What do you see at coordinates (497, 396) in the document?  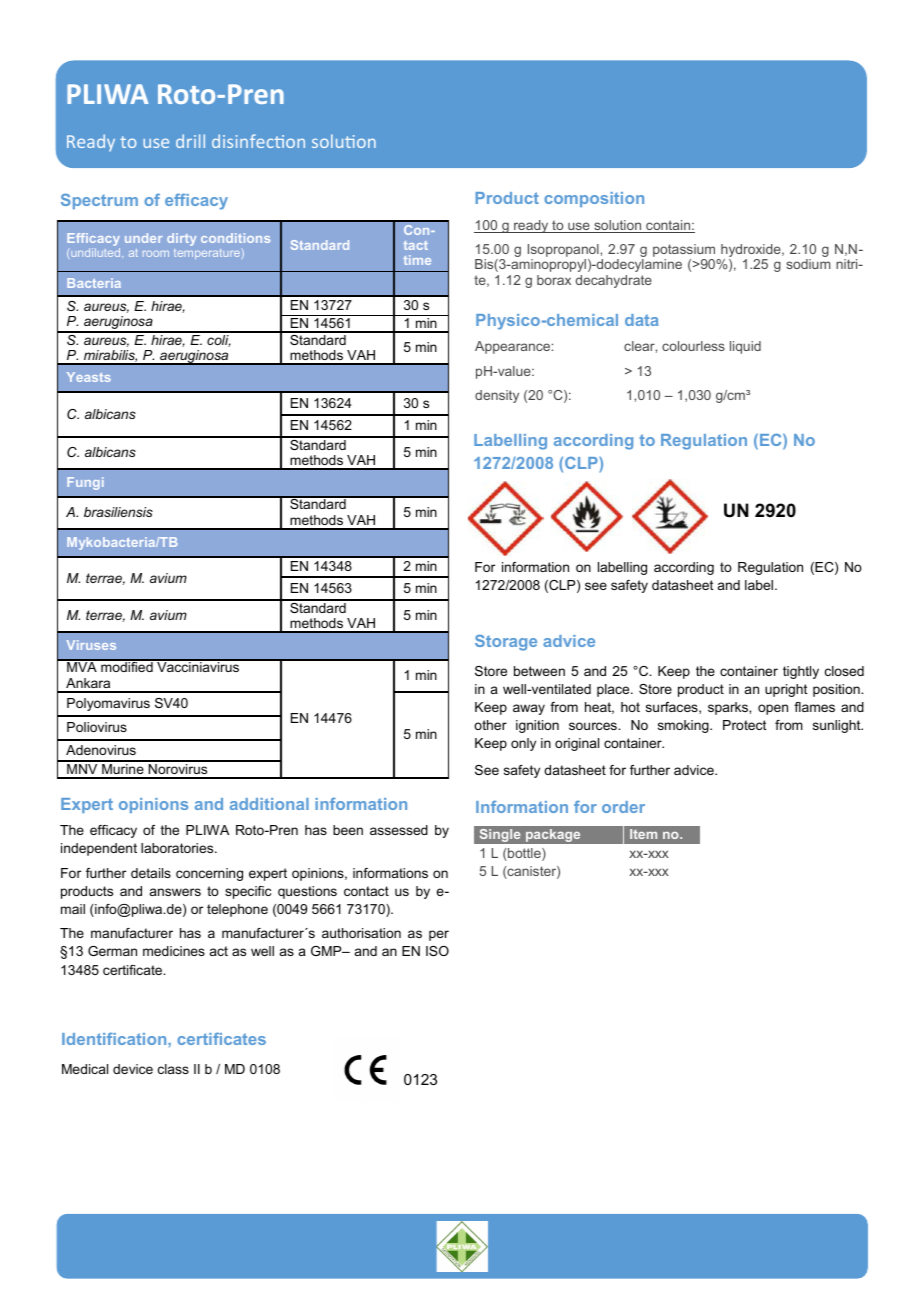 I see `density` at bounding box center [497, 396].
